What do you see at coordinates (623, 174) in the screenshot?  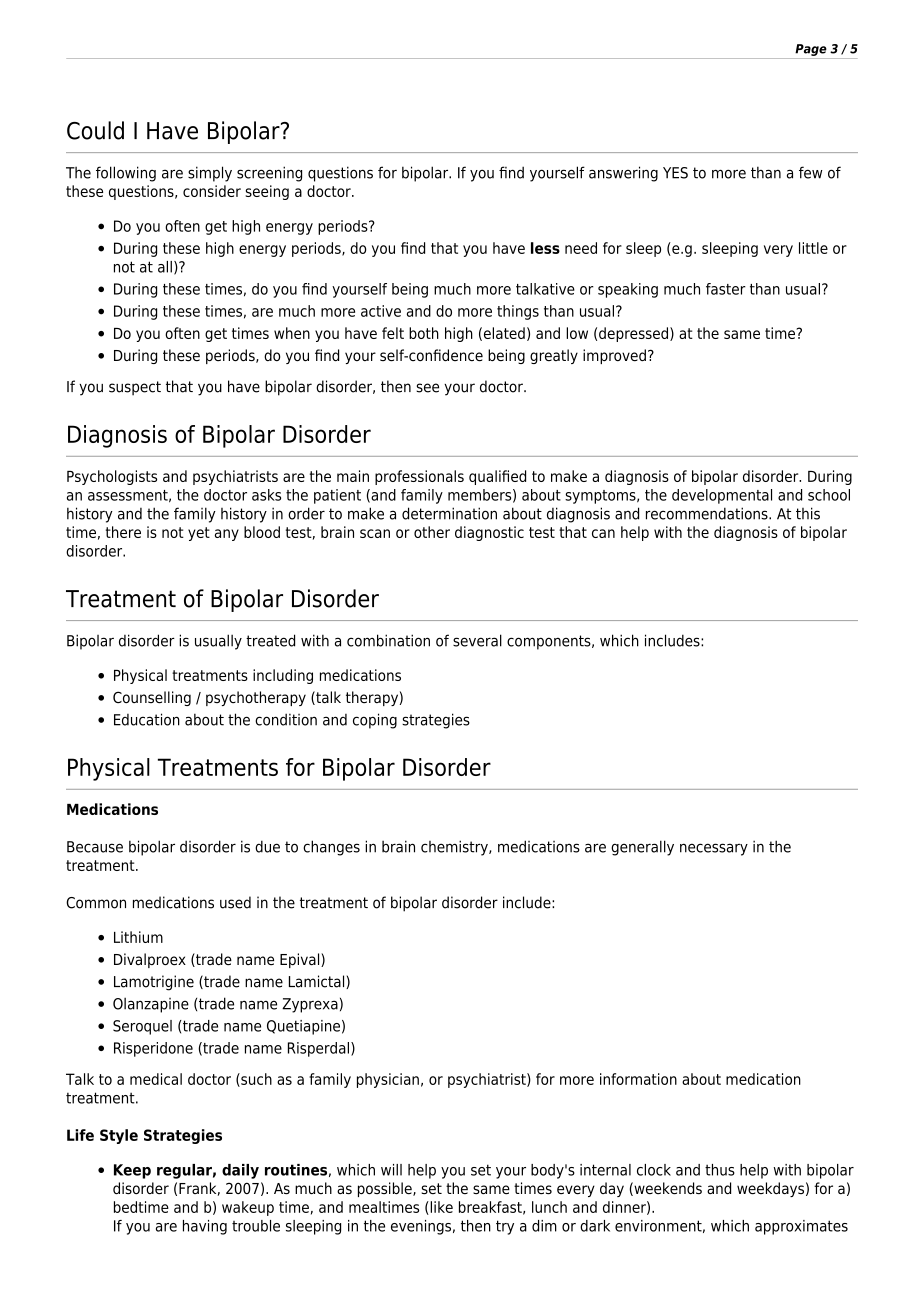 I see `answering` at bounding box center [623, 174].
